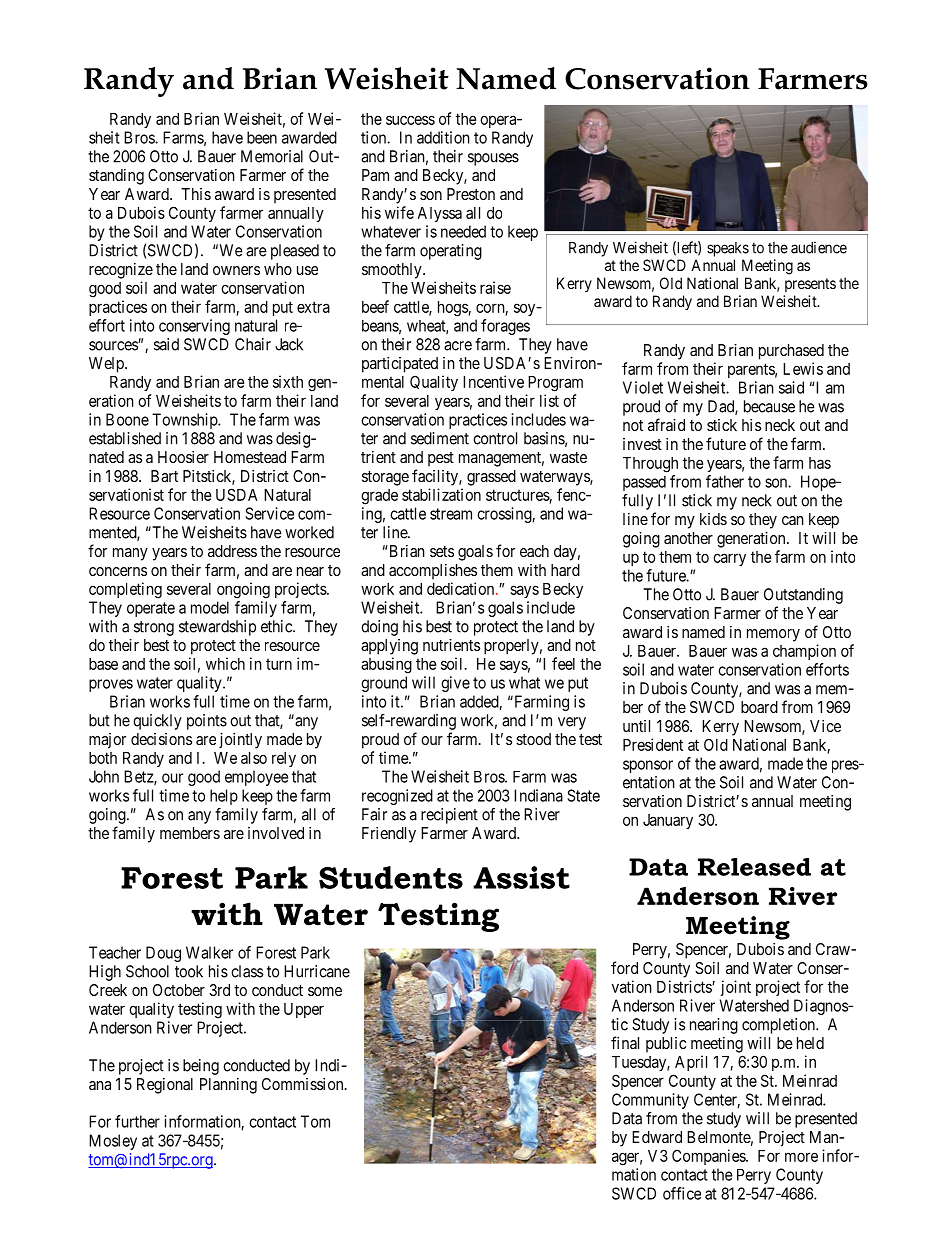 The width and height of the screenshot is (952, 1233). I want to click on further, so click(137, 1121).
